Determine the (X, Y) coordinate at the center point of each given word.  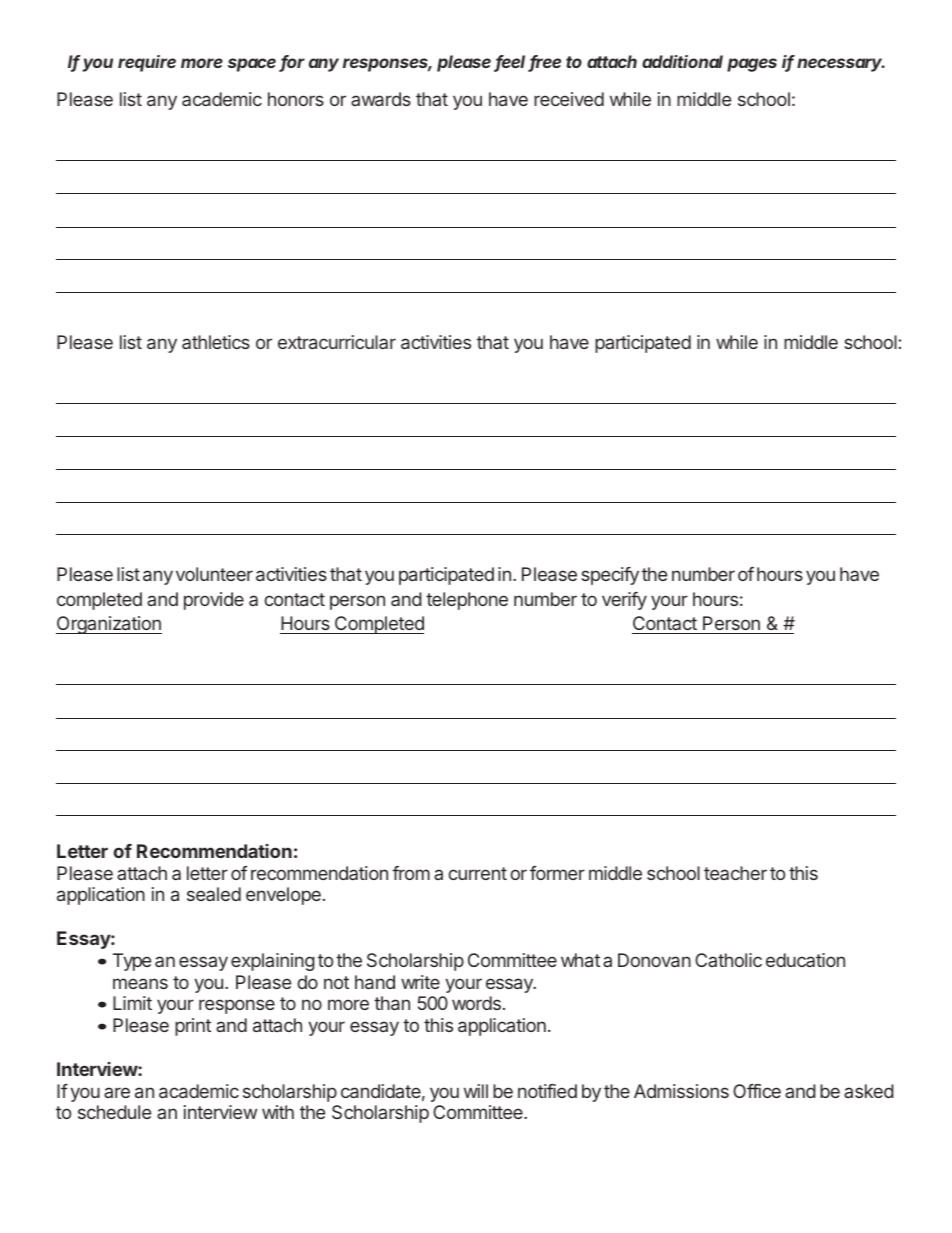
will (476, 1091)
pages (752, 65)
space (252, 65)
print (193, 1027)
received (569, 99)
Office (757, 1091)
